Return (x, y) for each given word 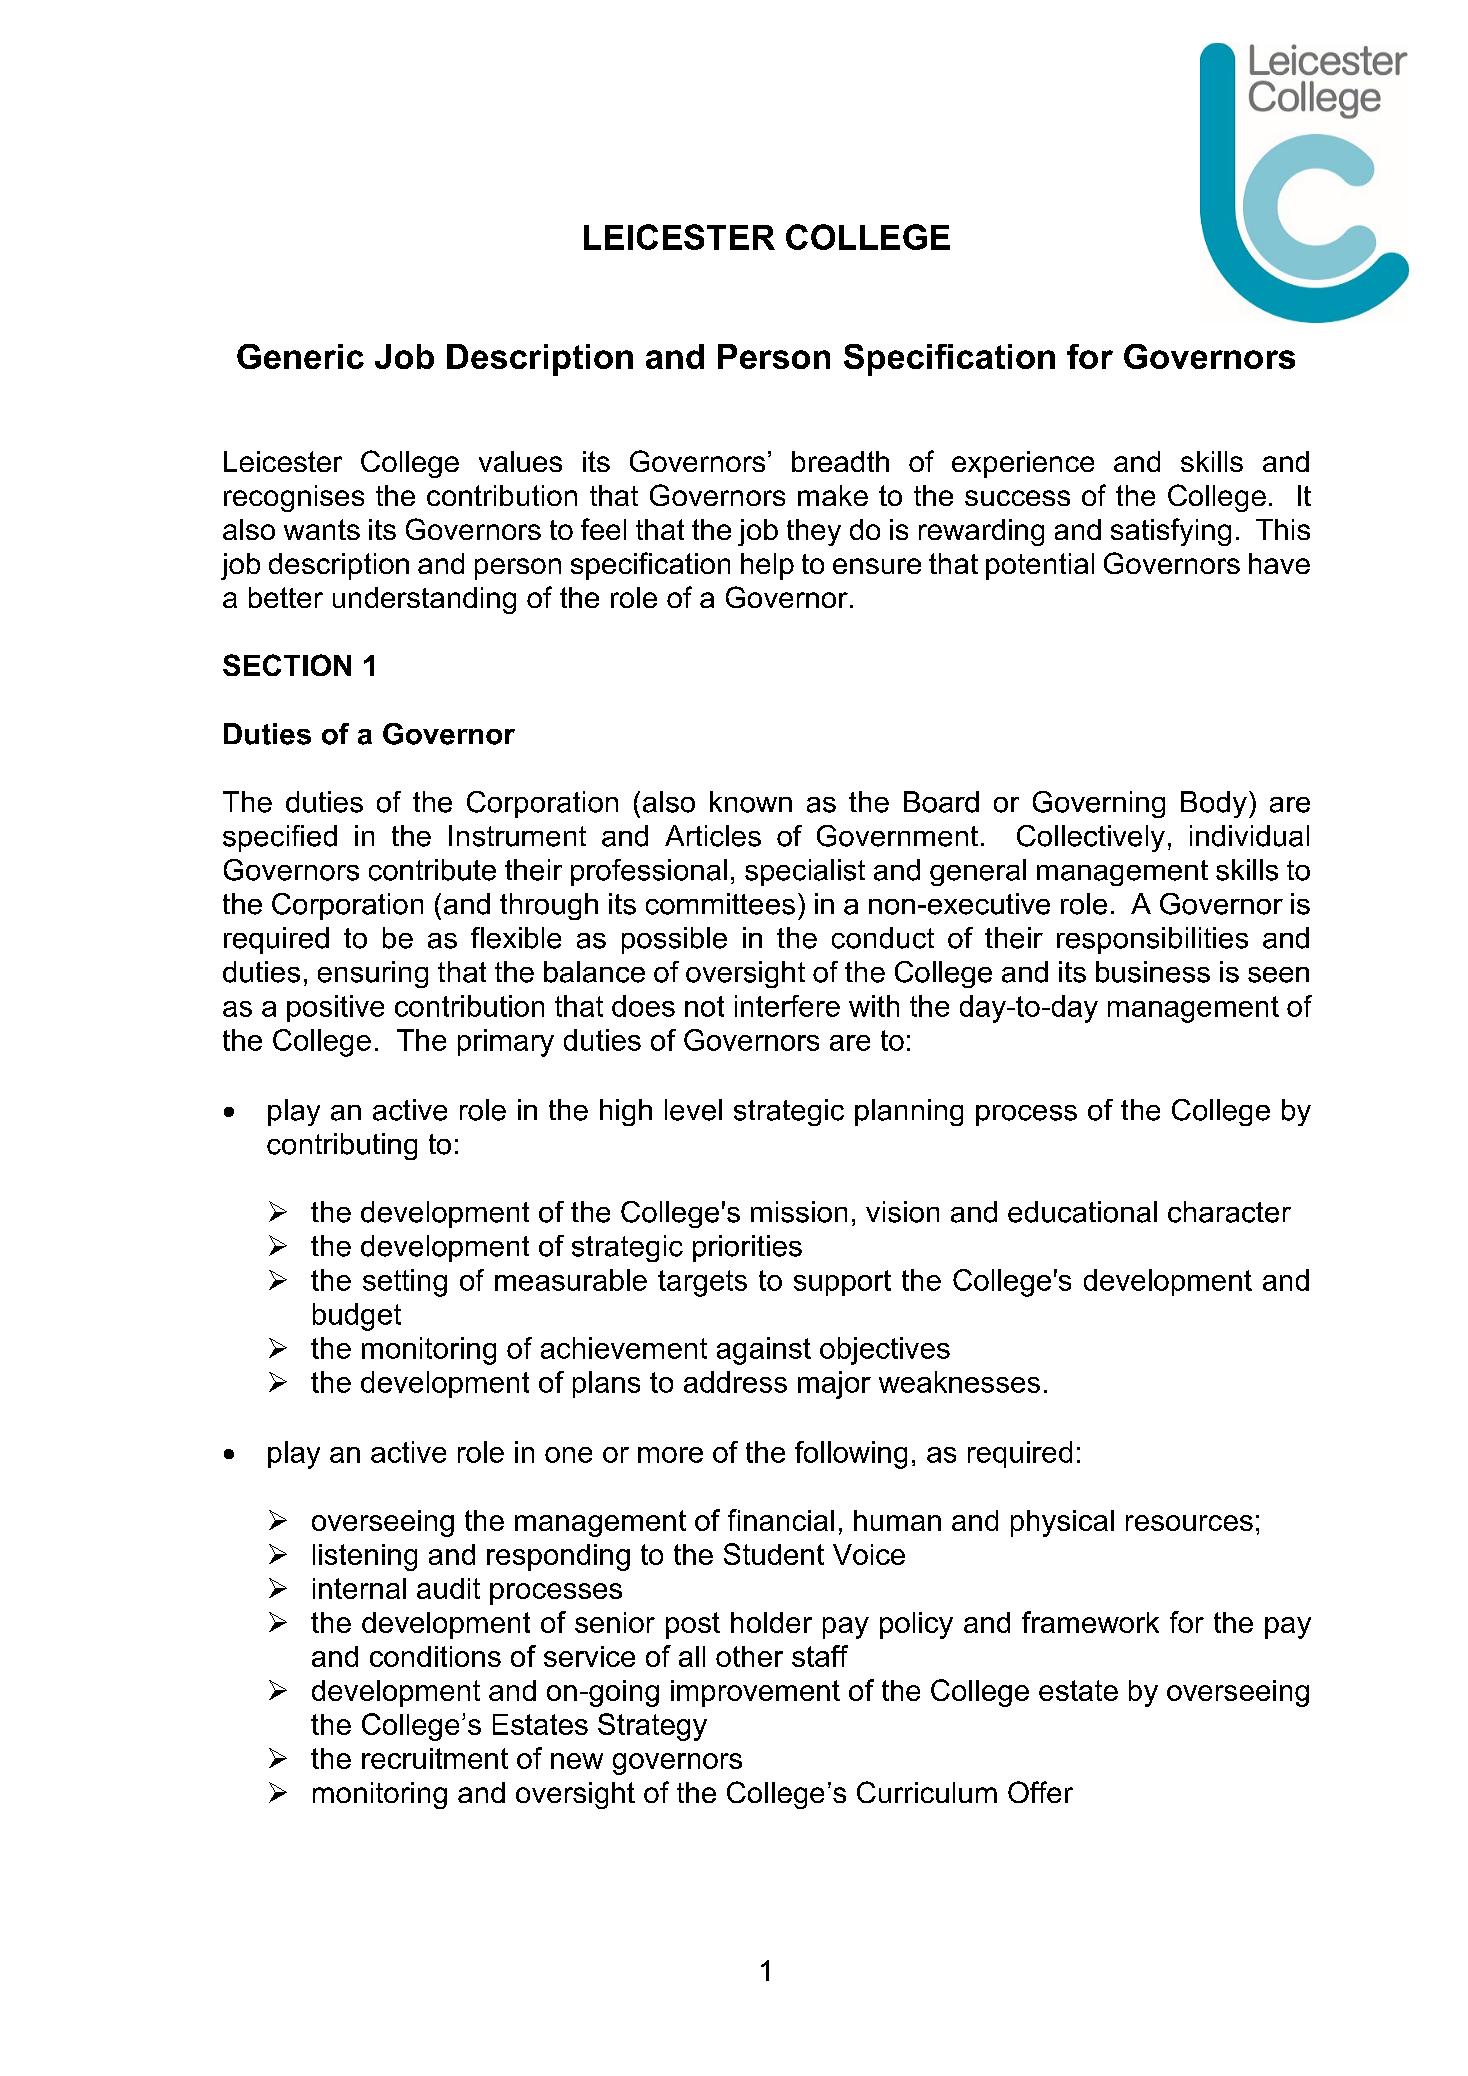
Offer (1040, 1792)
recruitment (435, 1758)
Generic (300, 356)
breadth (840, 461)
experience (1023, 464)
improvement (755, 1693)
